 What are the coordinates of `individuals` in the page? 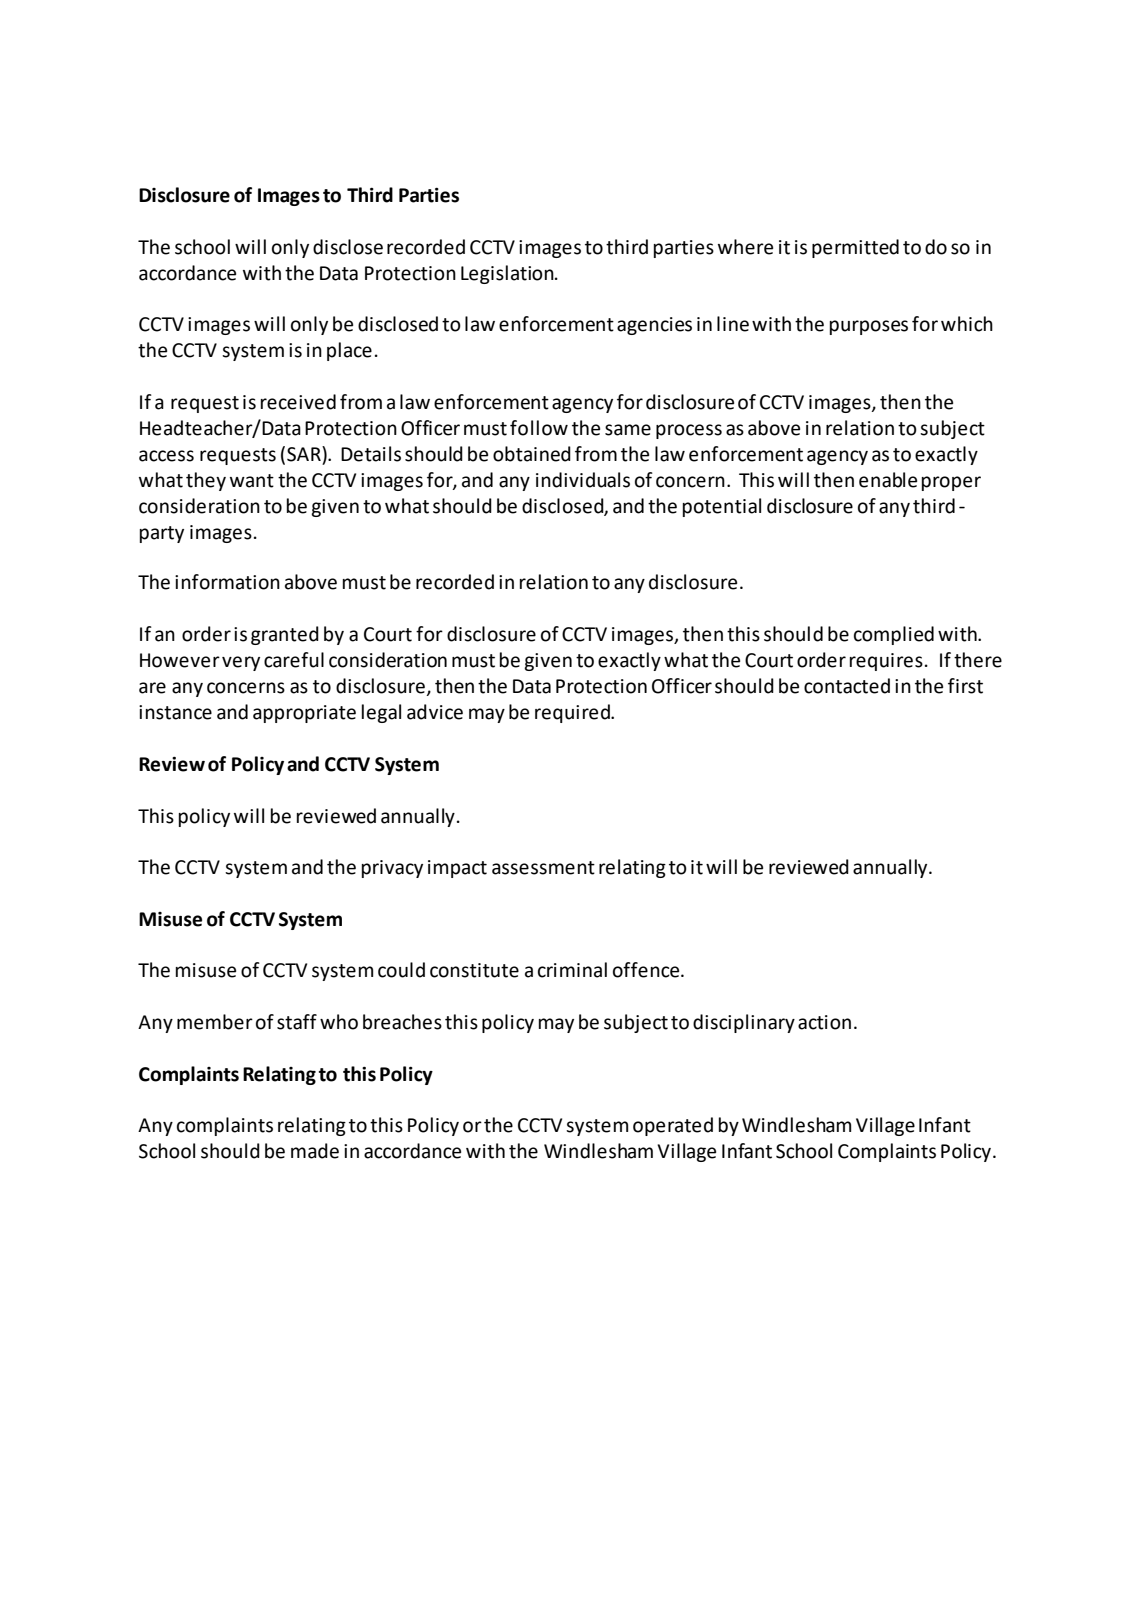 It's located at (583, 480).
